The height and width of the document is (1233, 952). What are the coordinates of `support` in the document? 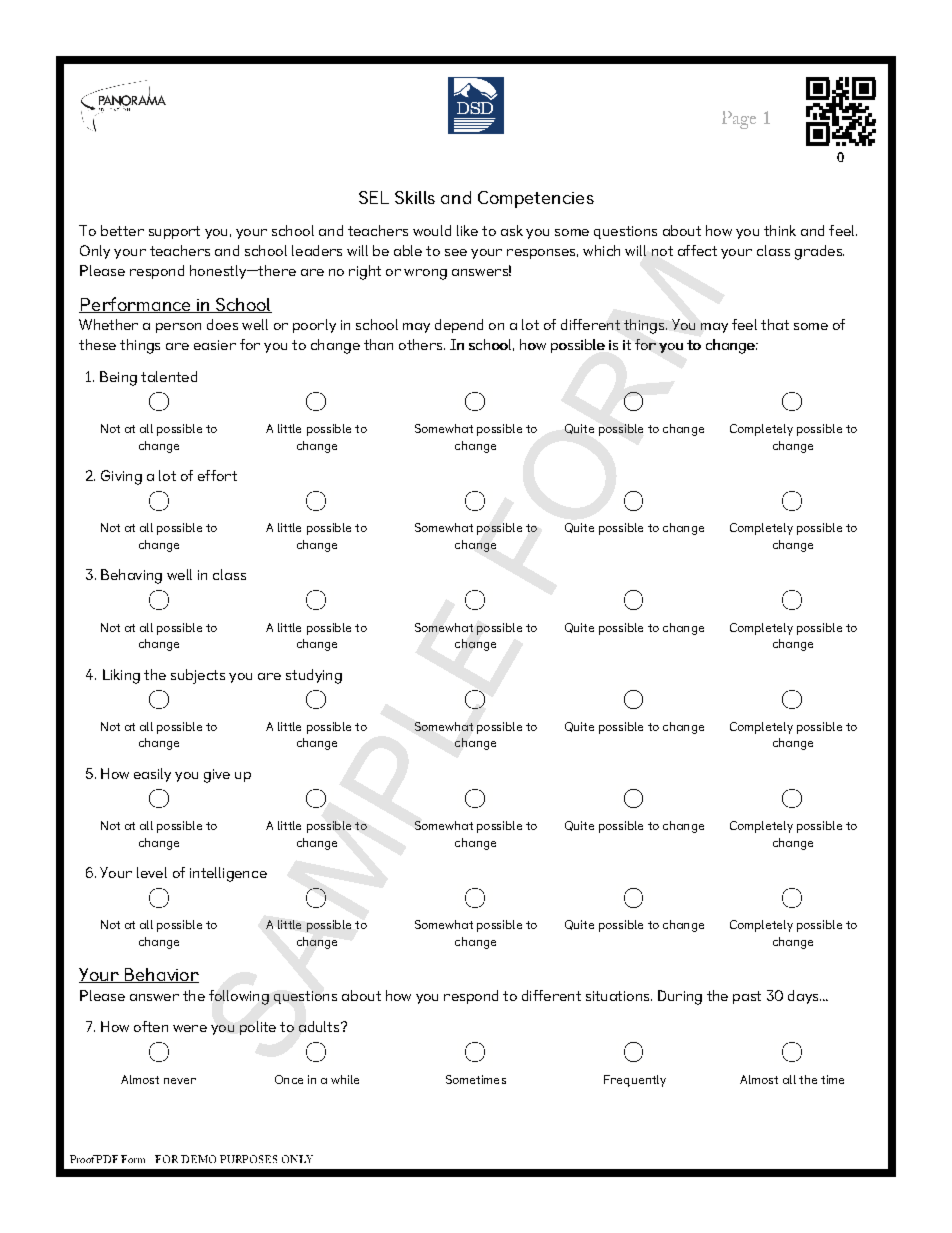 It's located at (174, 232).
